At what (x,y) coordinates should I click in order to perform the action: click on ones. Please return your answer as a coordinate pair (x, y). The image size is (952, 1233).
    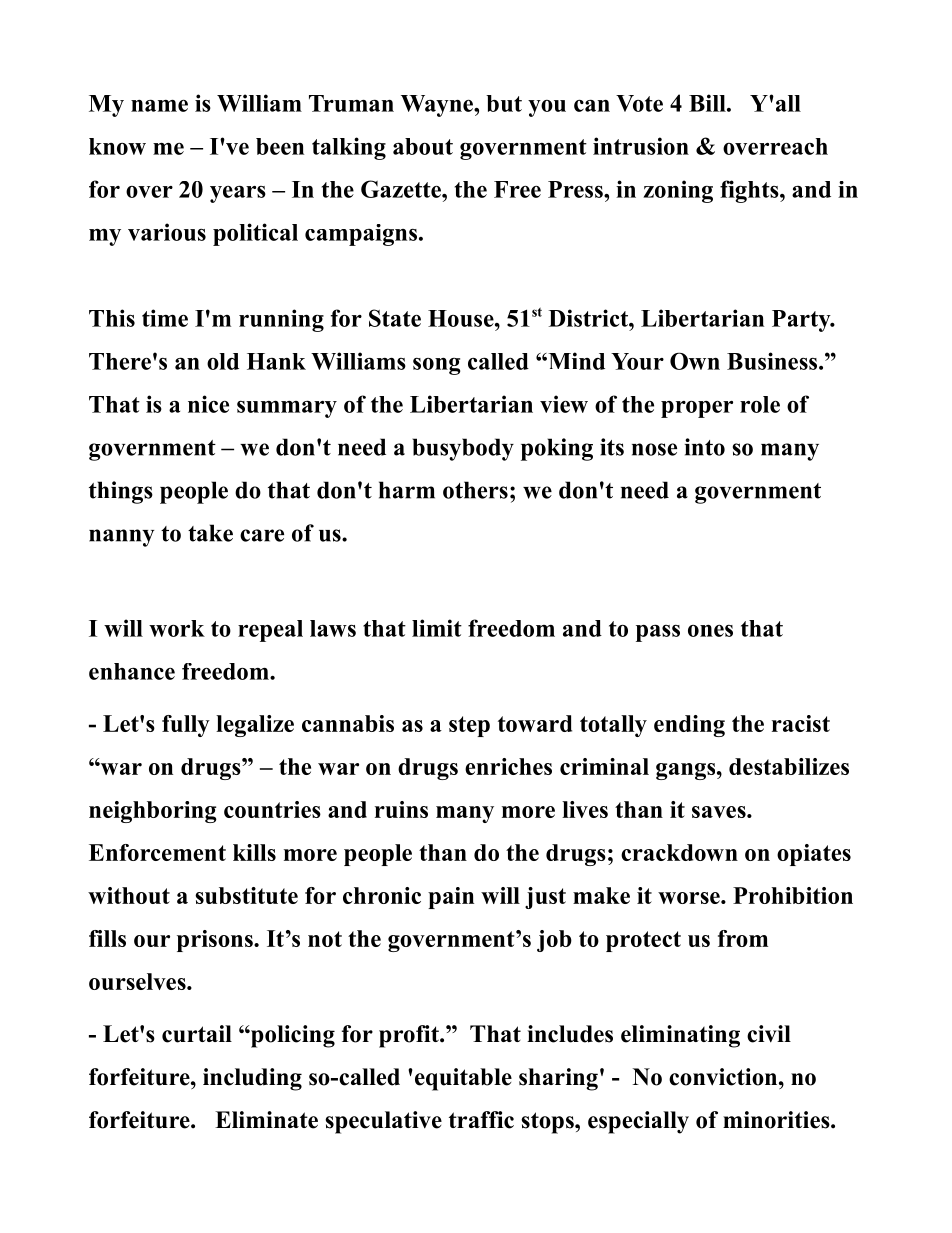
    Looking at the image, I should click on (710, 631).
